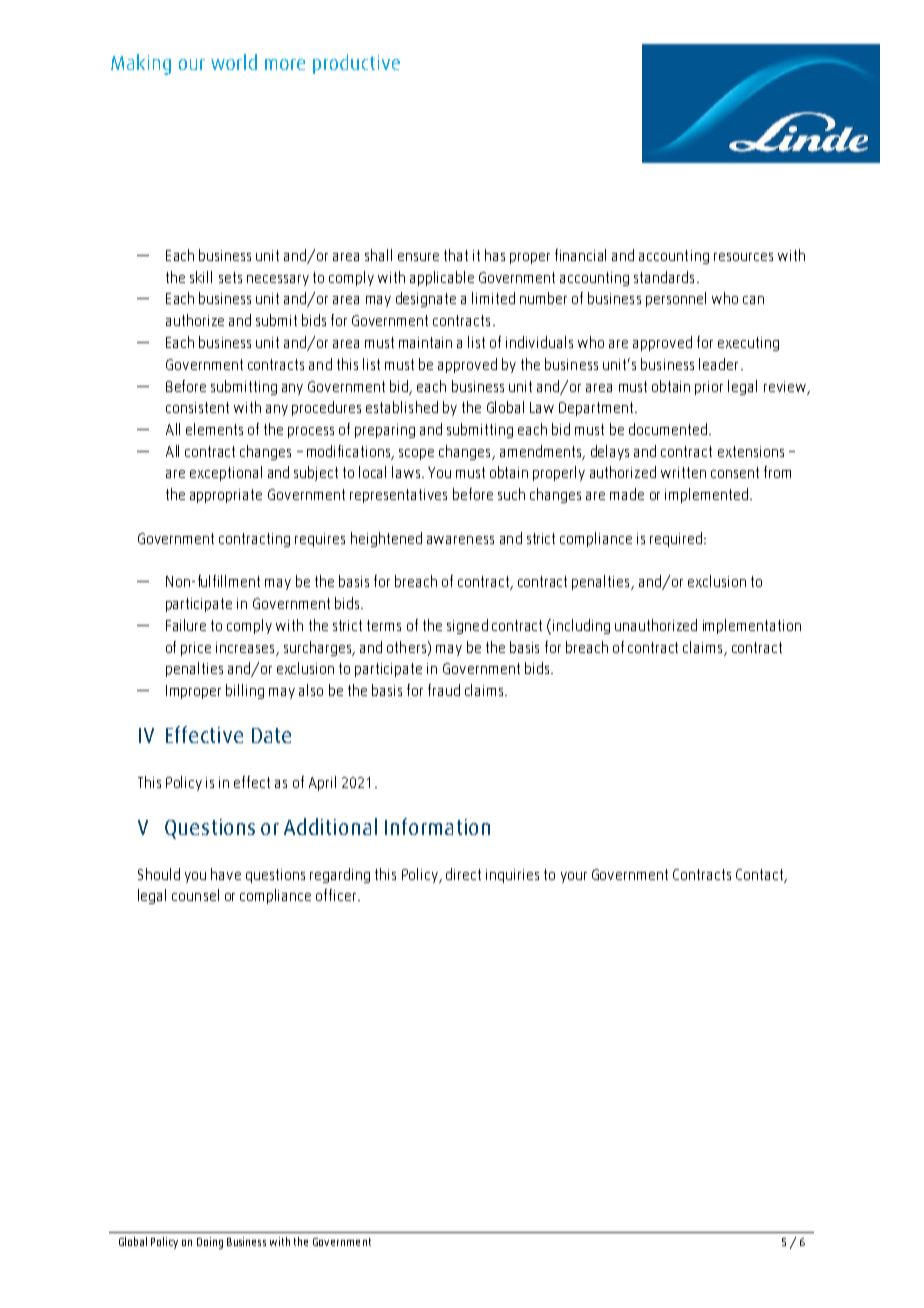 Image resolution: width=924 pixels, height=1308 pixels. Describe the element at coordinates (493, 298) in the screenshot. I see `limited` at that location.
